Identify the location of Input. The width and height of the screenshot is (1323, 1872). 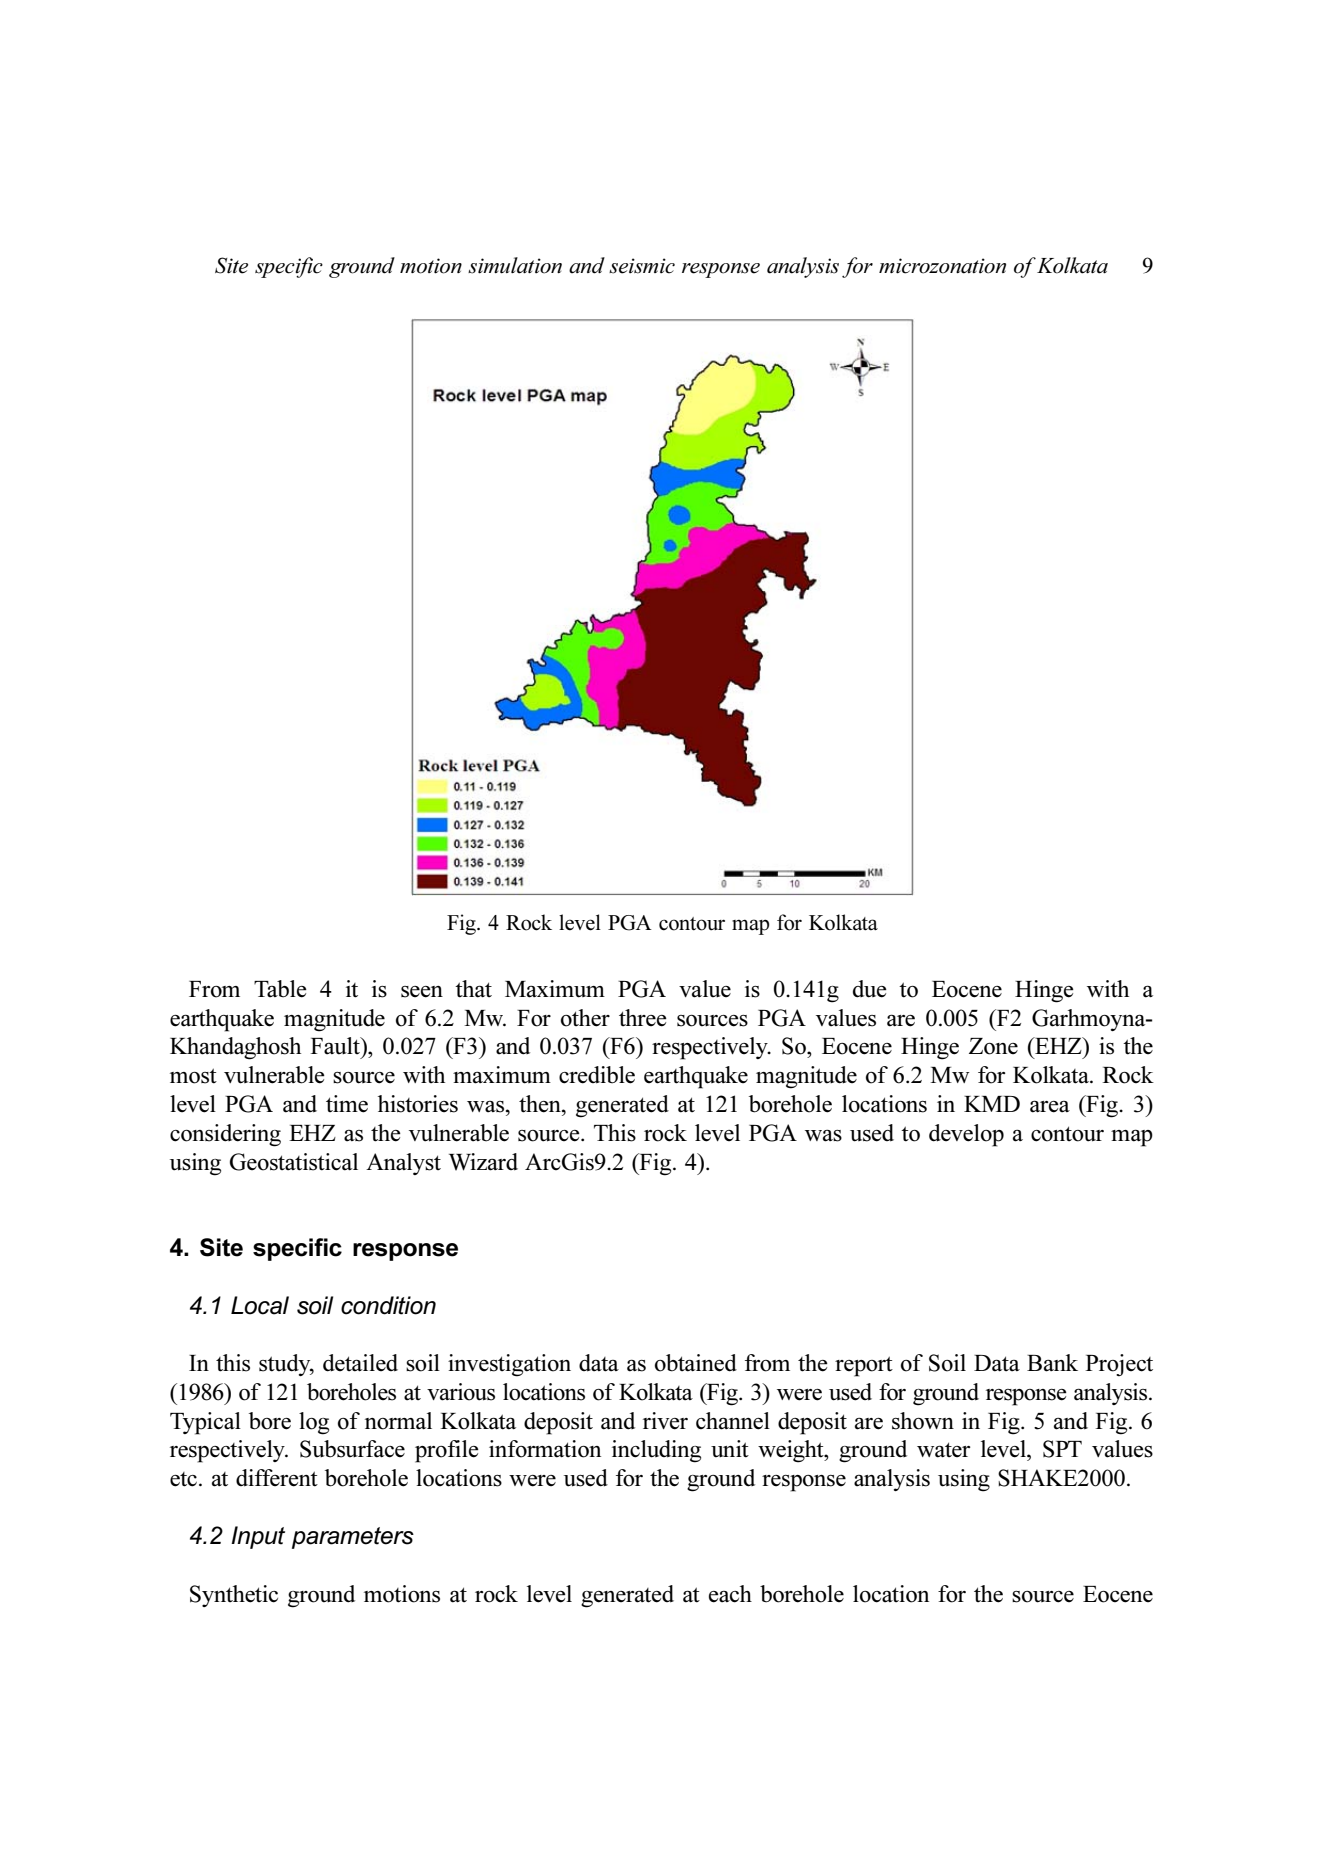
(258, 1537).
